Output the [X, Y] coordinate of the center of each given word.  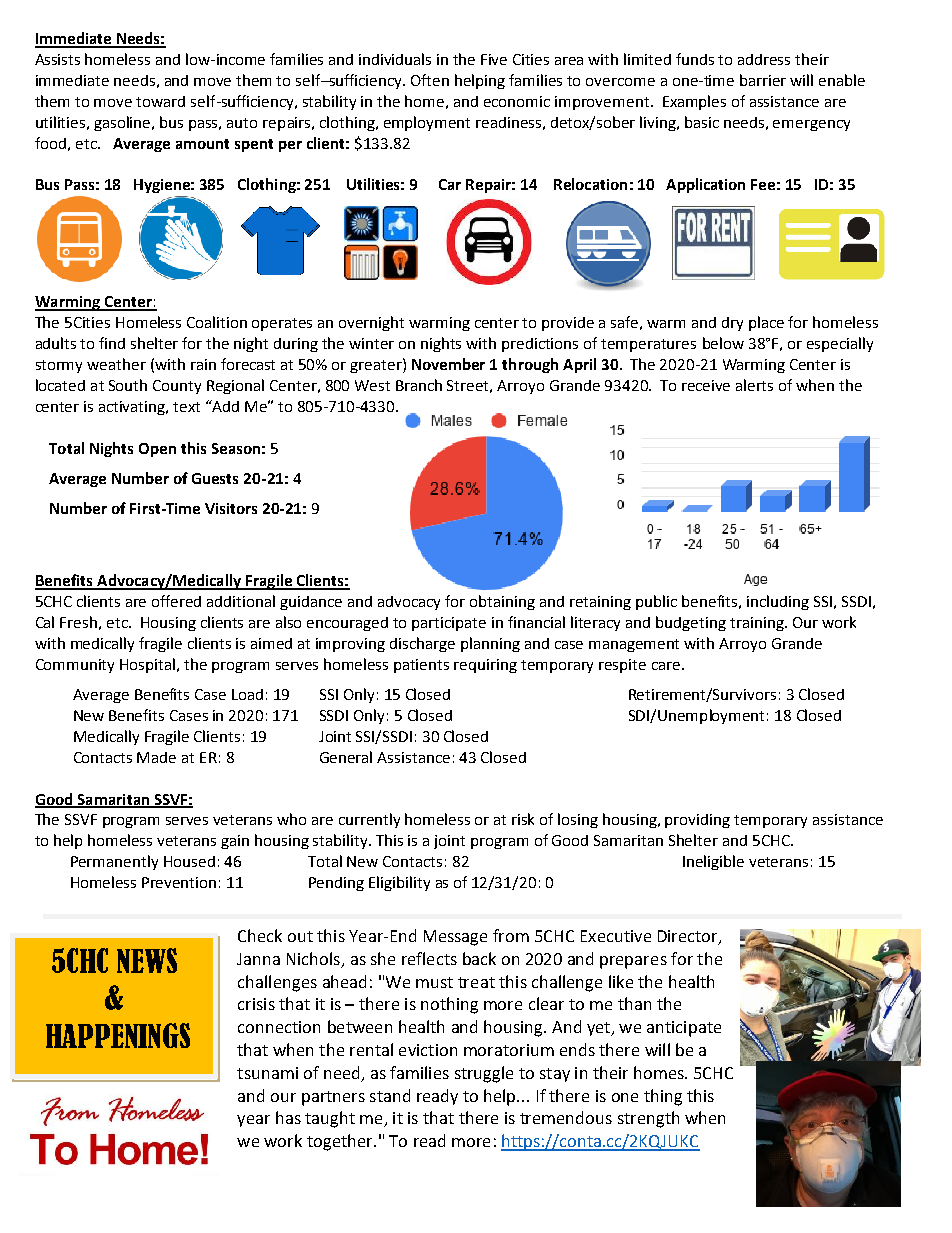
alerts [754, 385]
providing [697, 821]
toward [160, 101]
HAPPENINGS [118, 1035]
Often [430, 80]
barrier [763, 80]
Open [157, 450]
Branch [419, 385]
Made [156, 757]
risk [523, 819]
